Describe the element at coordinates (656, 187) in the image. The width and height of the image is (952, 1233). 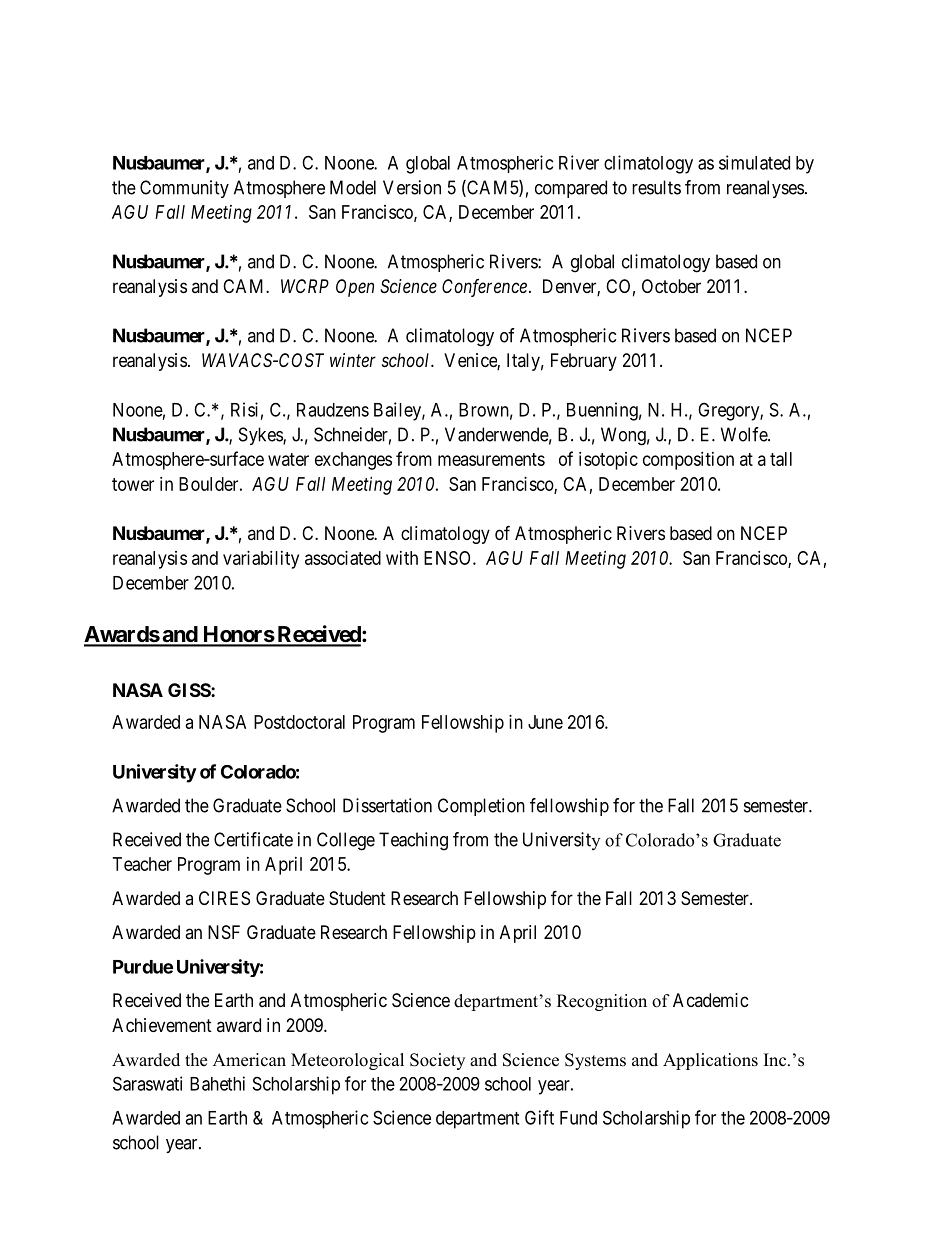
I see `results` at that location.
